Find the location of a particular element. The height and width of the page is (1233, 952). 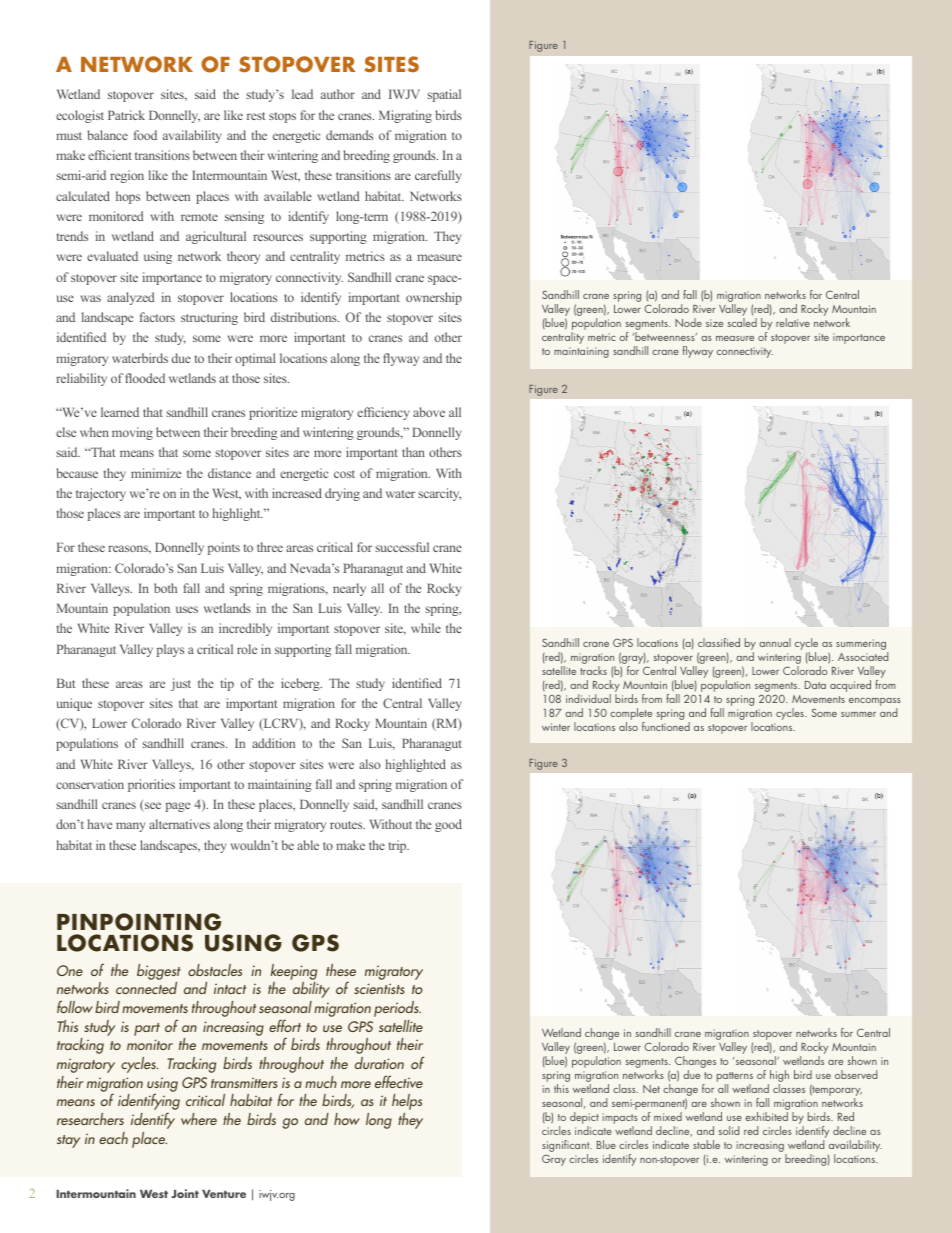

spatial is located at coordinates (444, 95).
